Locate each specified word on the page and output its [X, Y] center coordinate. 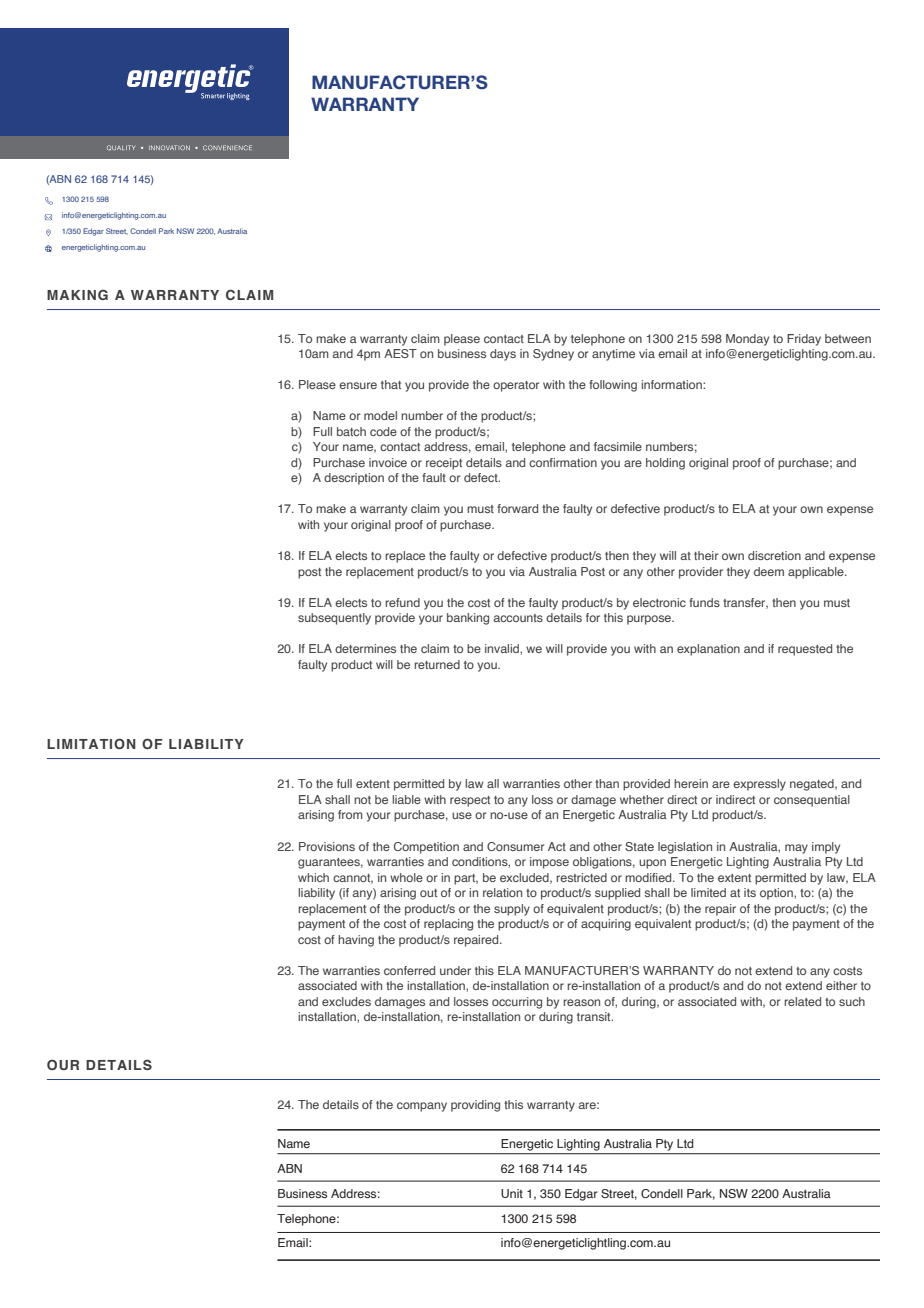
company [422, 1107]
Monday [747, 340]
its [750, 892]
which [313, 877]
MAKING [77, 294]
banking [468, 619]
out [428, 893]
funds [704, 602]
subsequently [334, 619]
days [503, 355]
